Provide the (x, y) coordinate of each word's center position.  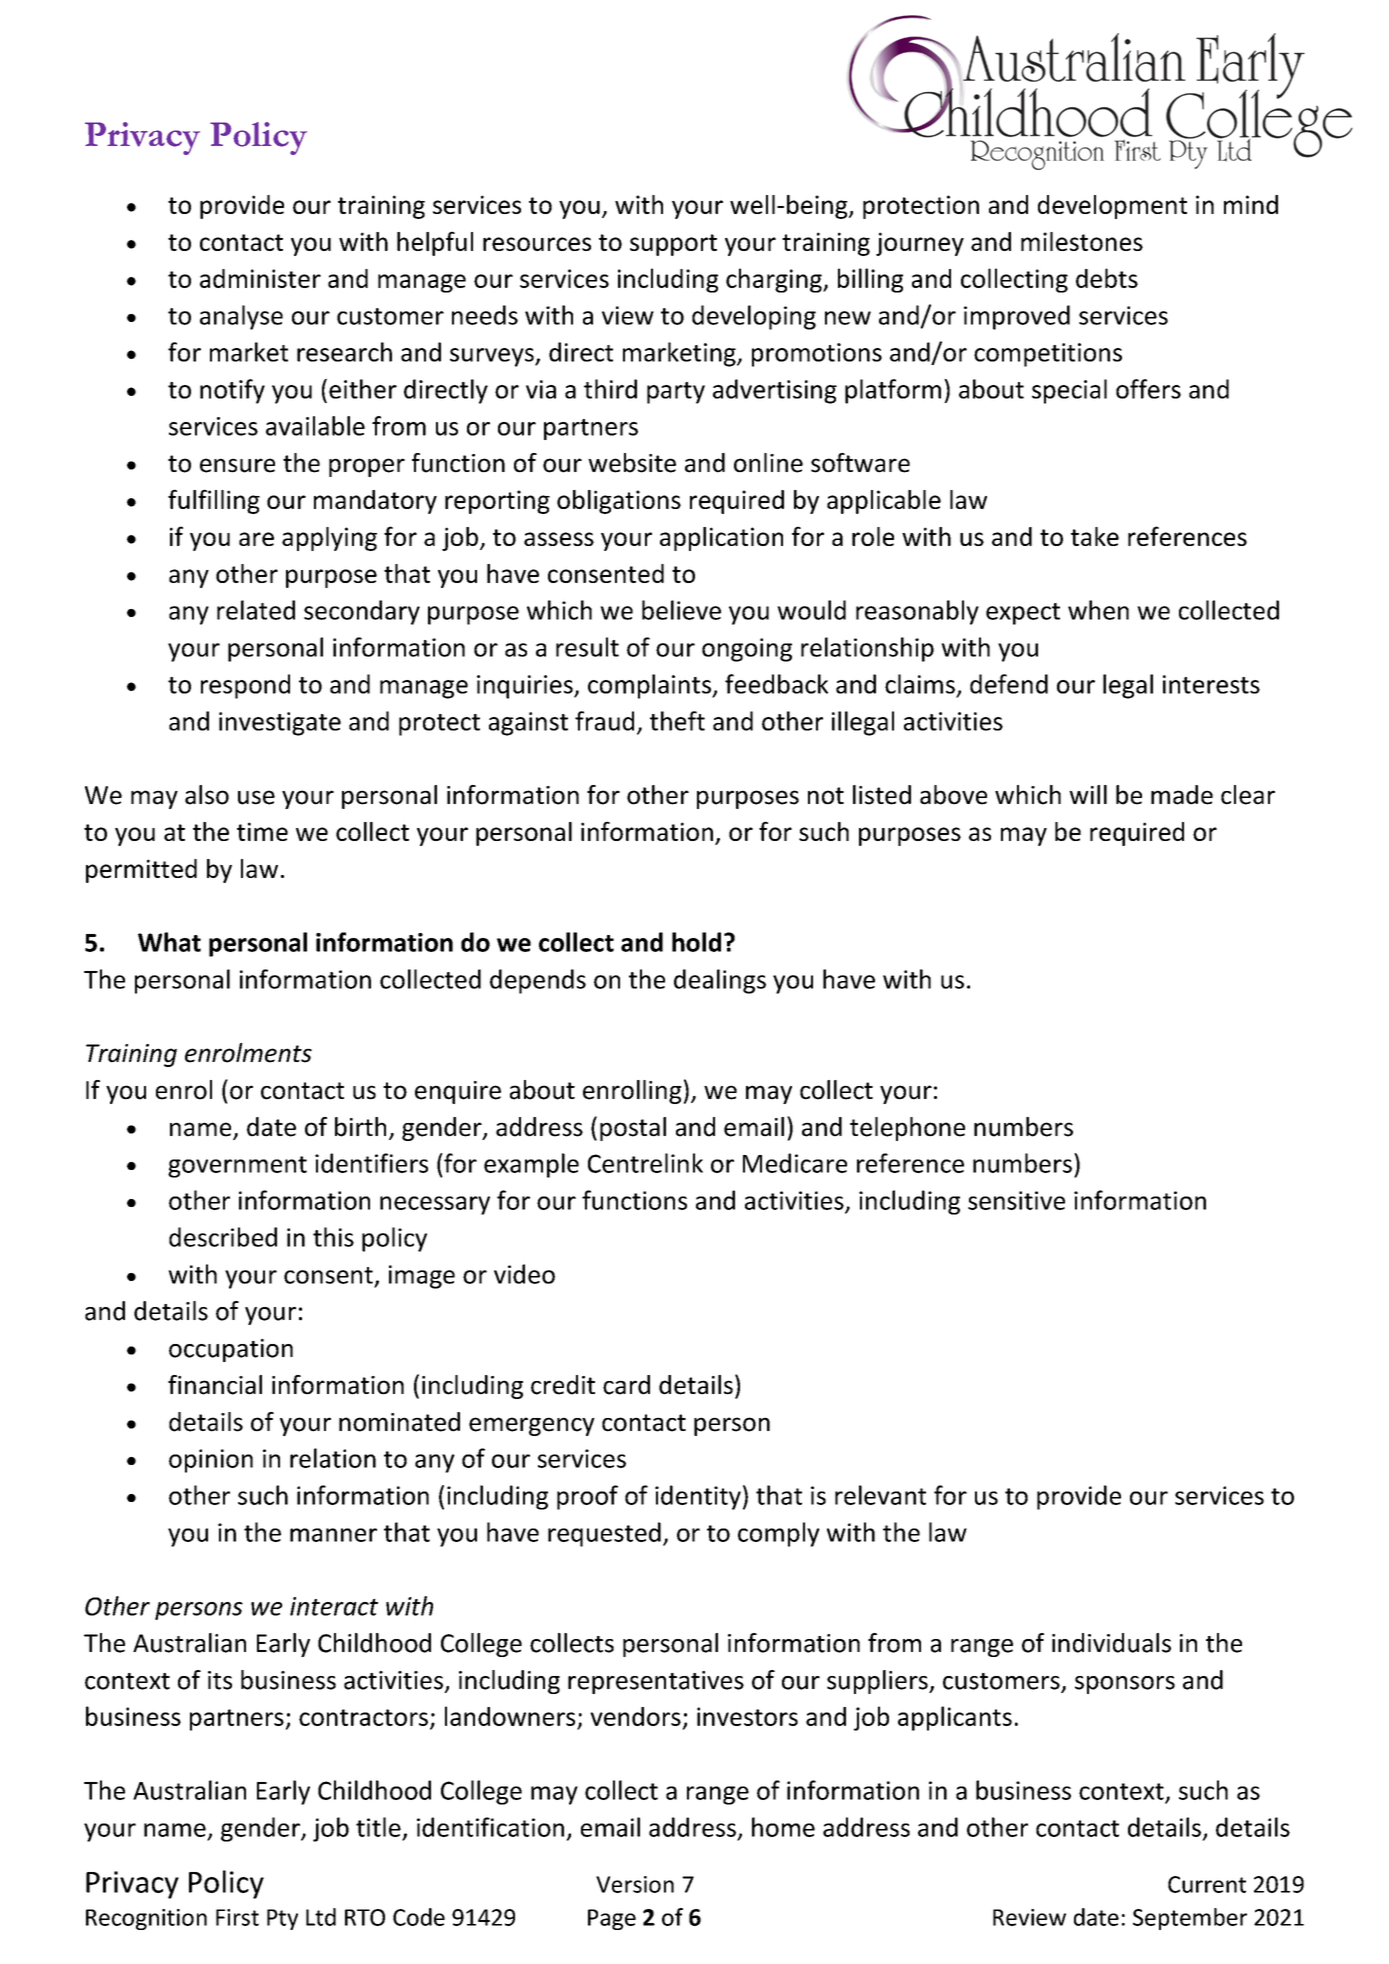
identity (698, 1497)
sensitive (1016, 1200)
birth (360, 1127)
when (1098, 610)
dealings (720, 981)
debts (1107, 278)
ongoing (747, 650)
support (673, 245)
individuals (1111, 1643)
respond (245, 686)
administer (260, 278)
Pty (282, 1919)
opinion (211, 1461)
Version (635, 1884)
